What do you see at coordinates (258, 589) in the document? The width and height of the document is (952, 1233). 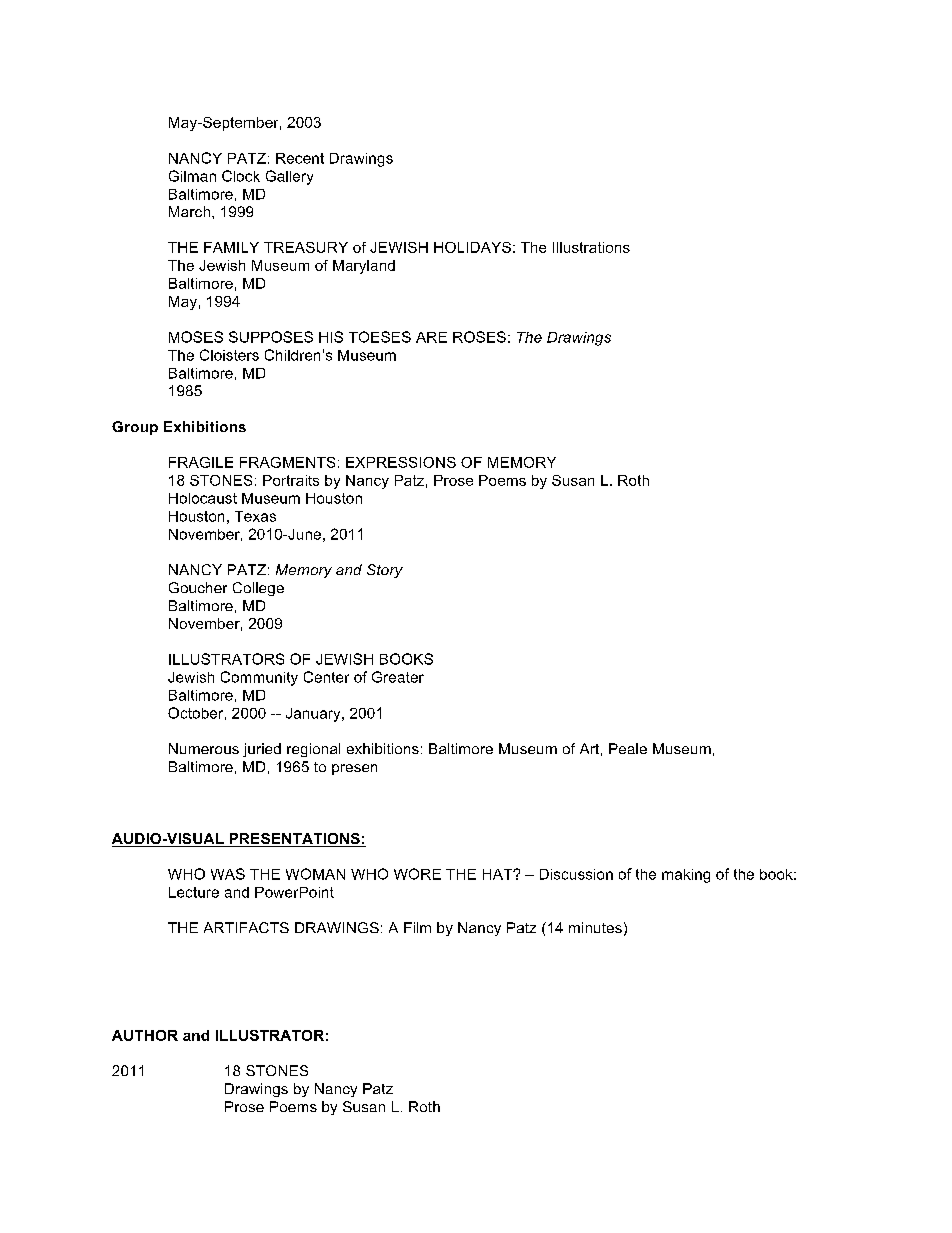 I see `College` at bounding box center [258, 589].
